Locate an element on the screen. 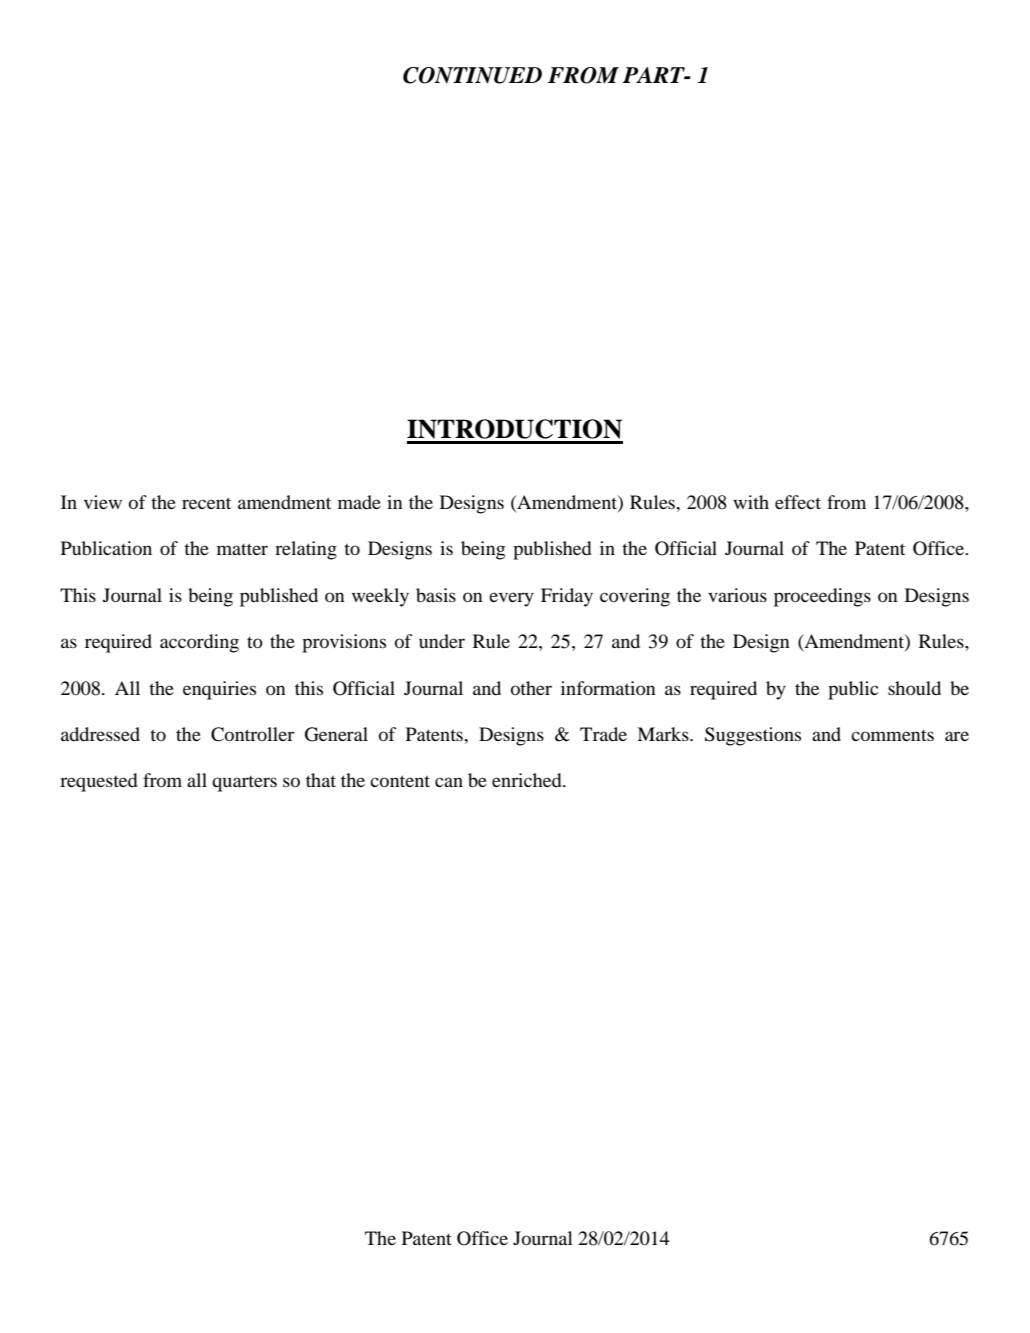  covering is located at coordinates (635, 597).
